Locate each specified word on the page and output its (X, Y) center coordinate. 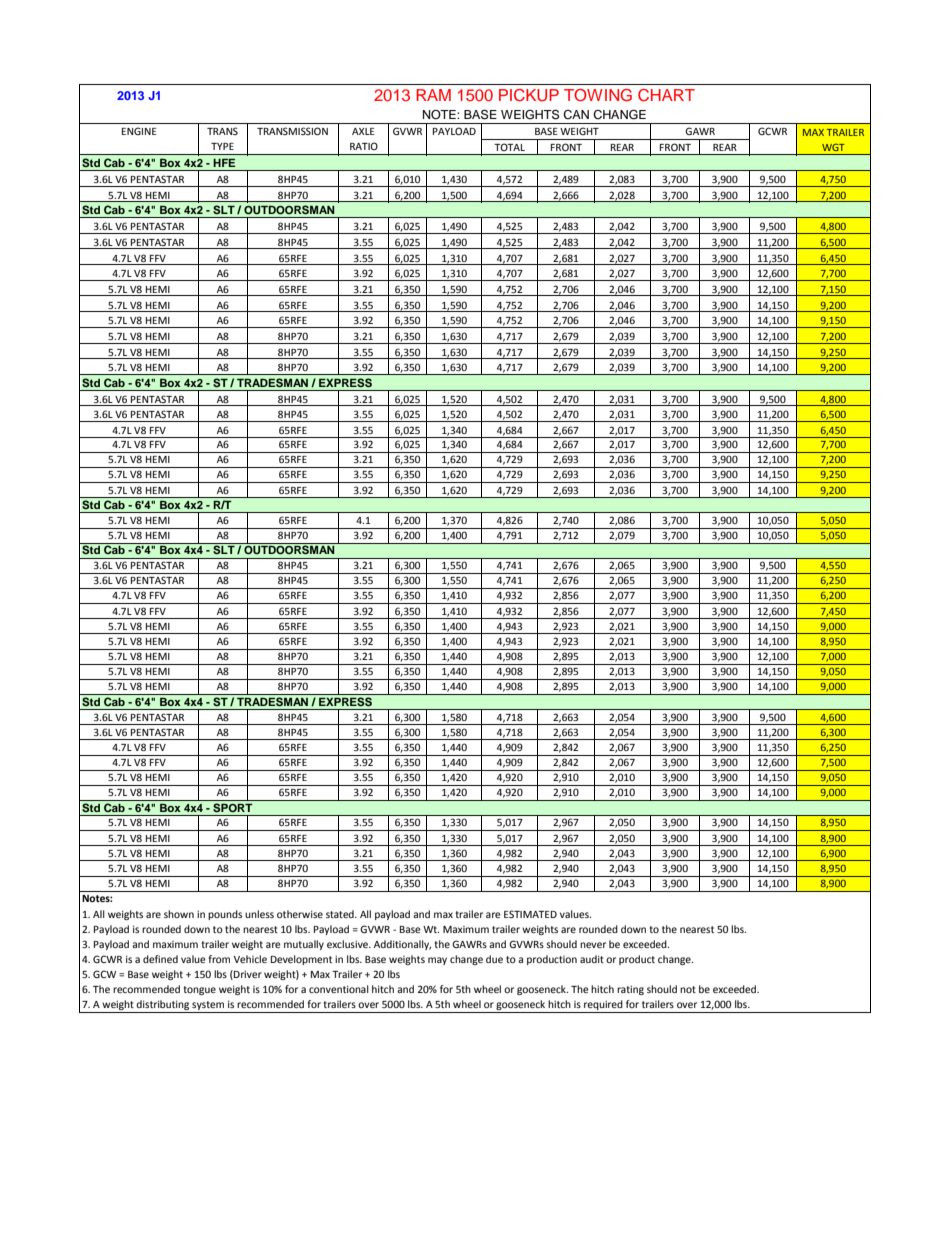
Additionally (402, 945)
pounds (225, 915)
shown (179, 914)
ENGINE (139, 131)
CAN (576, 115)
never (593, 945)
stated (341, 914)
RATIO (364, 146)
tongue (199, 990)
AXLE (363, 131)
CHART (666, 95)
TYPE (222, 146)
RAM (433, 95)
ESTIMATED (530, 914)
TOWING (598, 95)
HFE (224, 163)
